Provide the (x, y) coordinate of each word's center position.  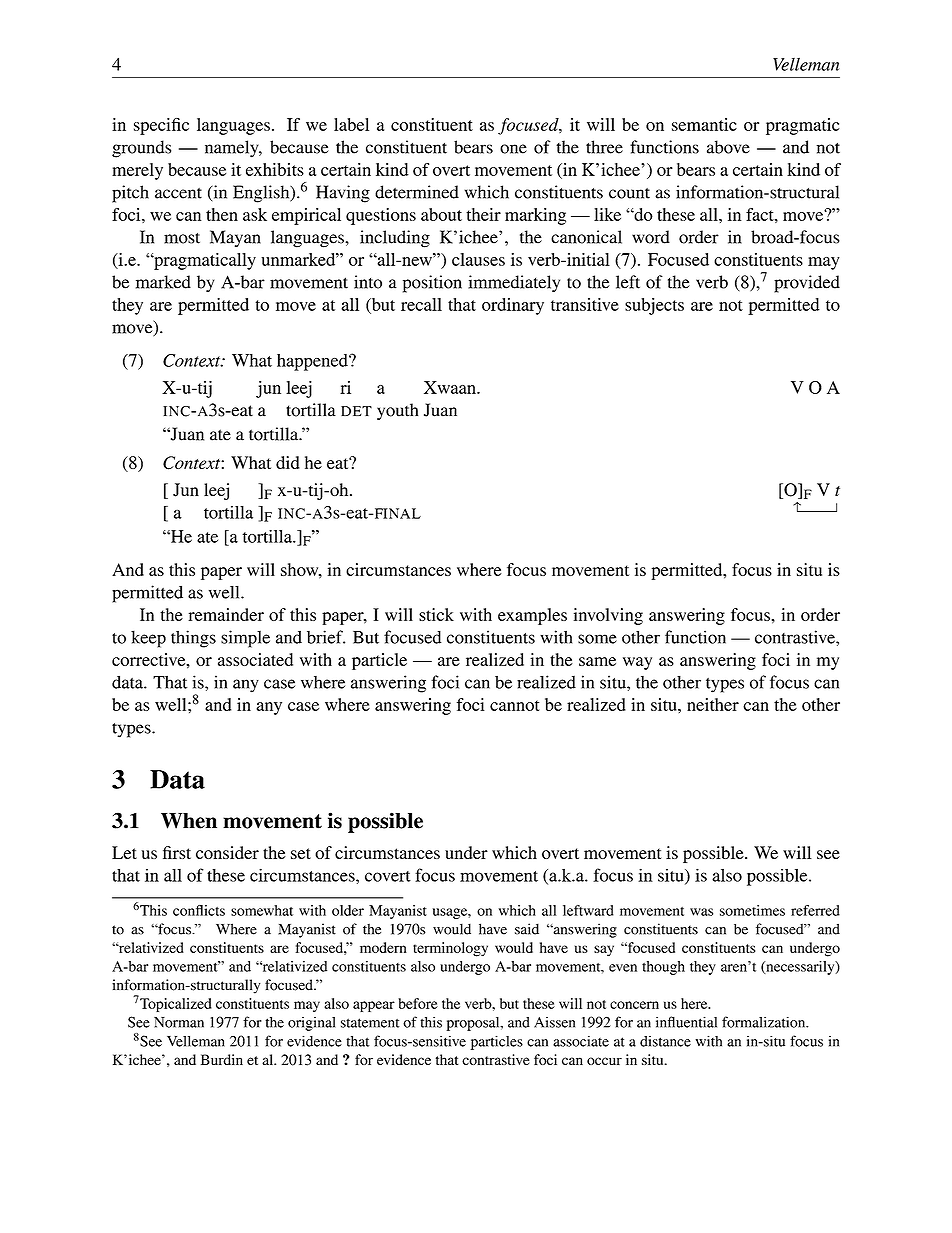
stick (436, 614)
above (728, 147)
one (513, 149)
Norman (179, 1022)
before (418, 1003)
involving (608, 616)
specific (161, 126)
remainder (226, 614)
